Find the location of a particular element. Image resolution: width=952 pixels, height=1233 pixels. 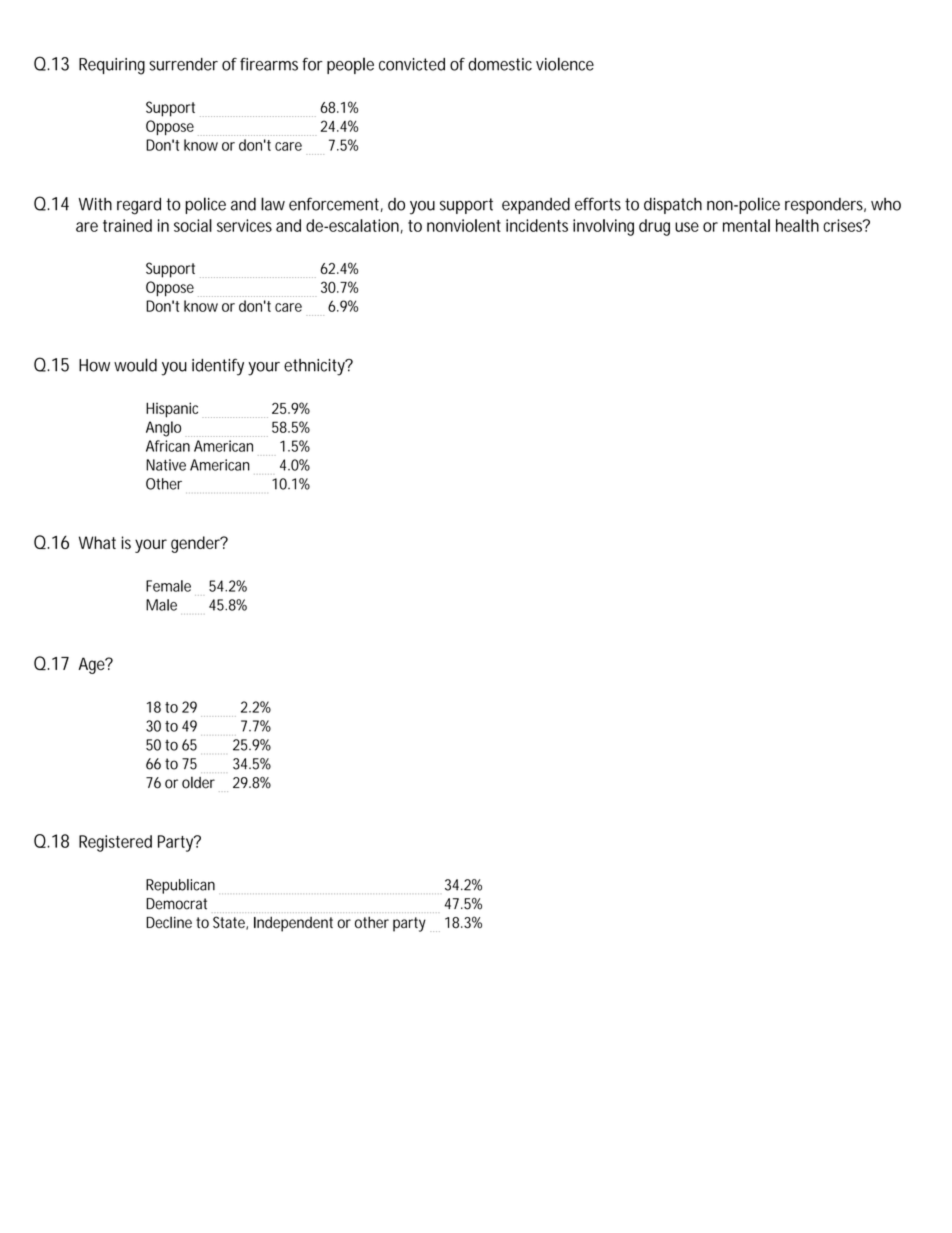

health is located at coordinates (797, 225).
